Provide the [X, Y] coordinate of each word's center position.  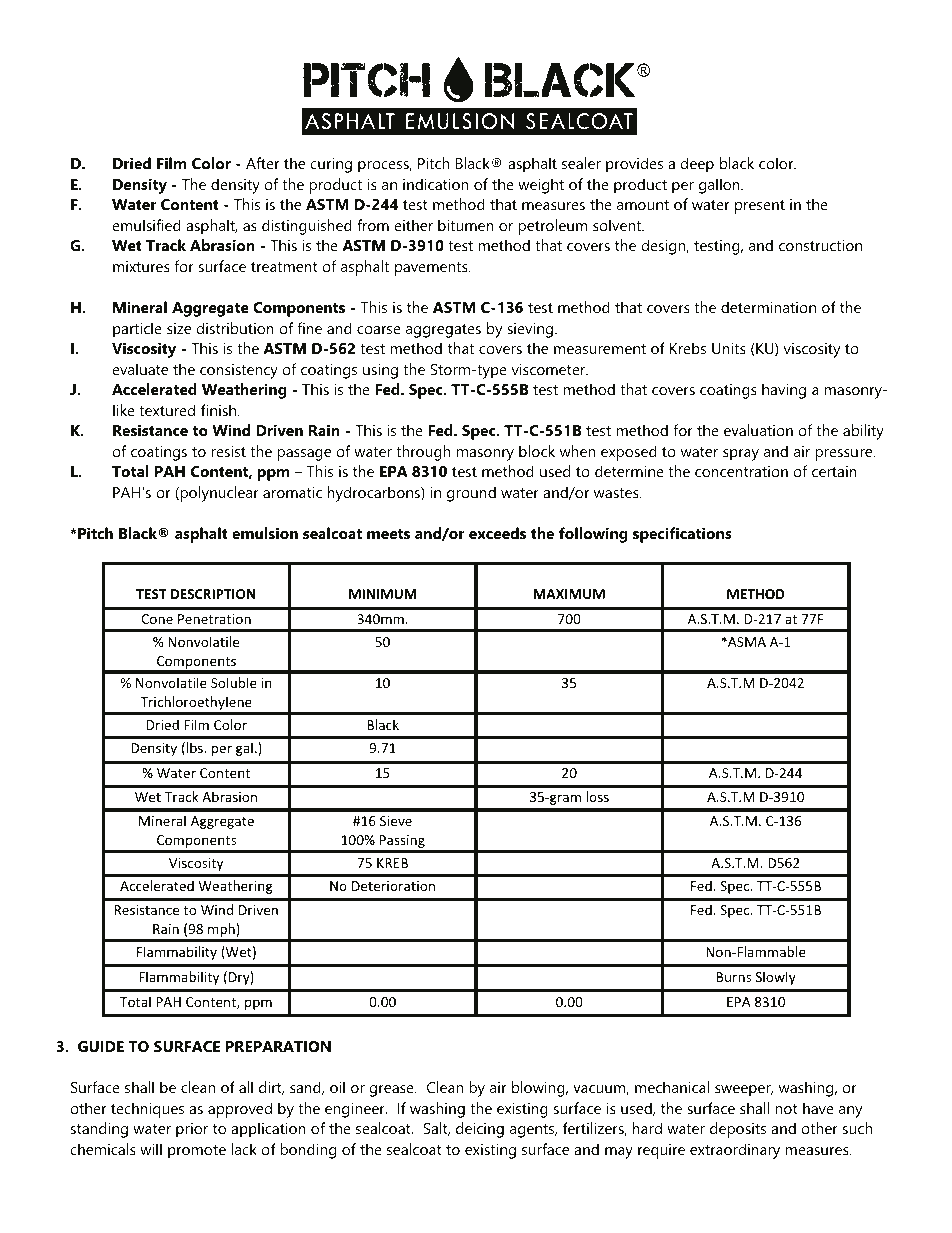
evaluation [758, 430]
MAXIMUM [569, 594]
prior [192, 1130]
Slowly [776, 978]
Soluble [234, 682]
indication [435, 184]
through [423, 453]
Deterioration [393, 886]
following [593, 535]
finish [218, 410]
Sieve [396, 821]
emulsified [146, 225]
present [760, 207]
